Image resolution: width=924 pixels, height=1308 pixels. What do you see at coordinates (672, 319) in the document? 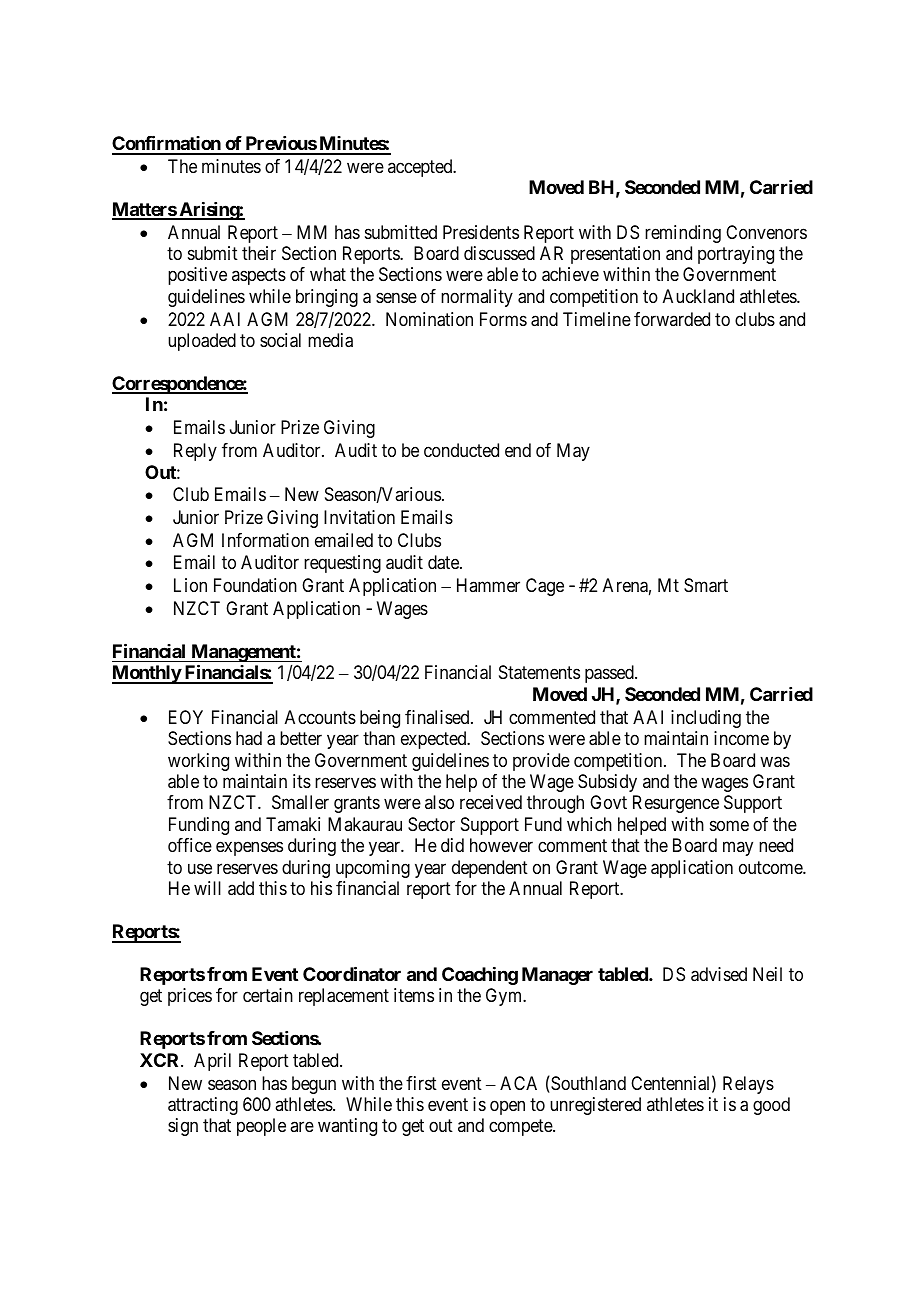
I see `forwarded` at bounding box center [672, 319].
